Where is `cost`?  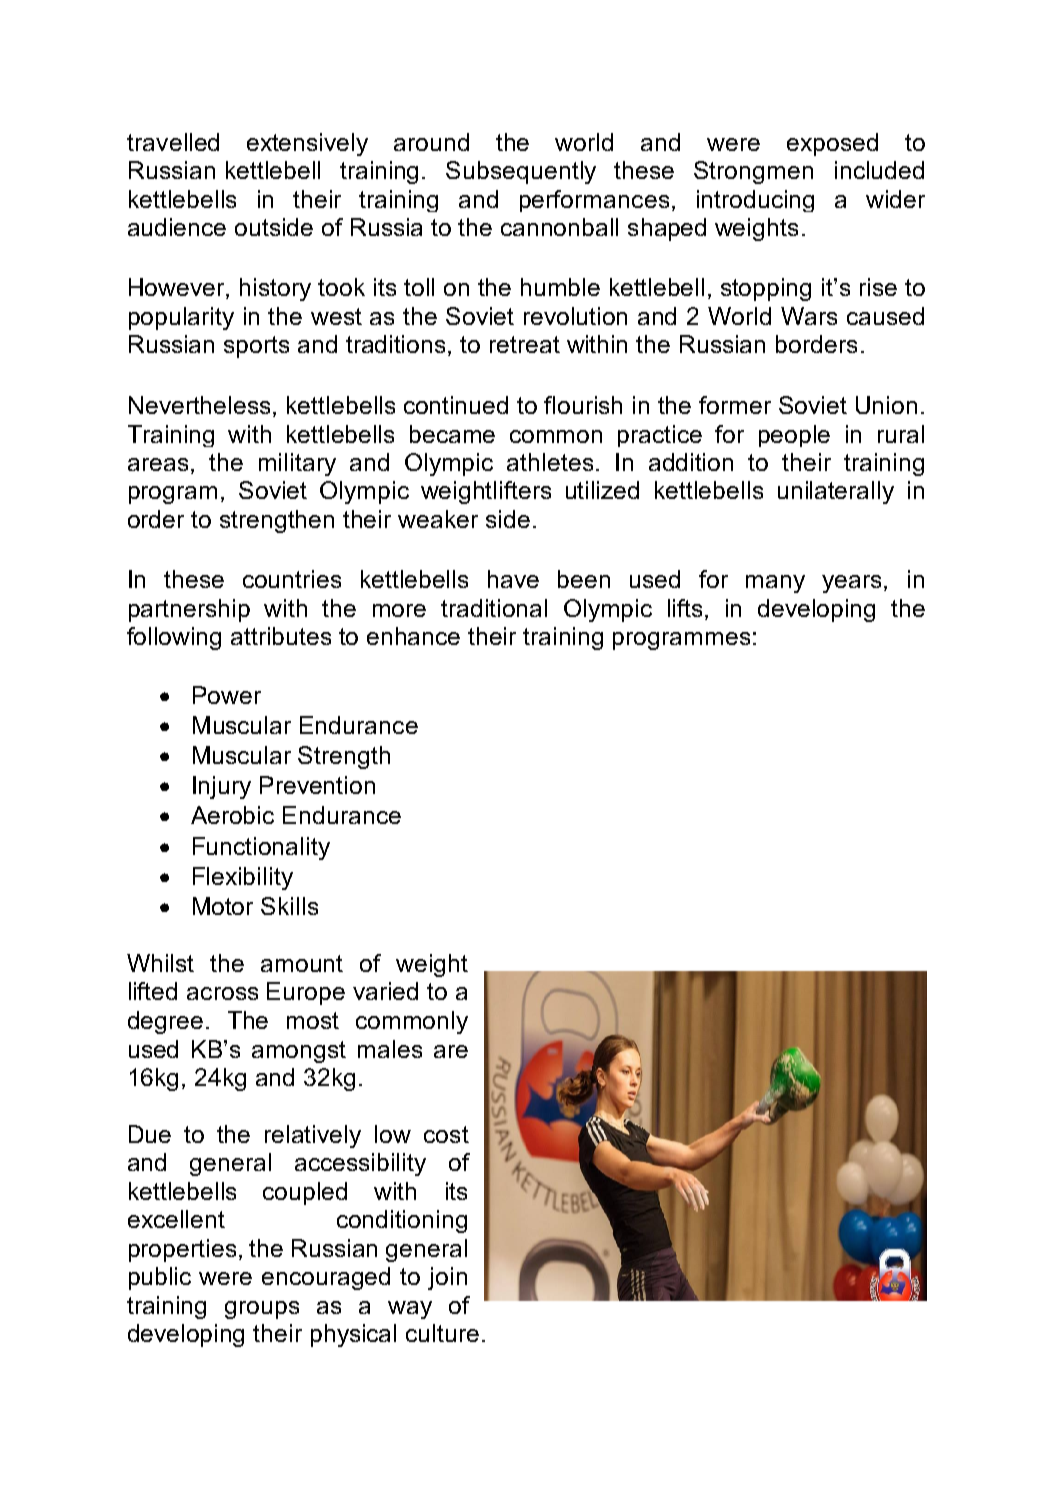
cost is located at coordinates (446, 1134).
